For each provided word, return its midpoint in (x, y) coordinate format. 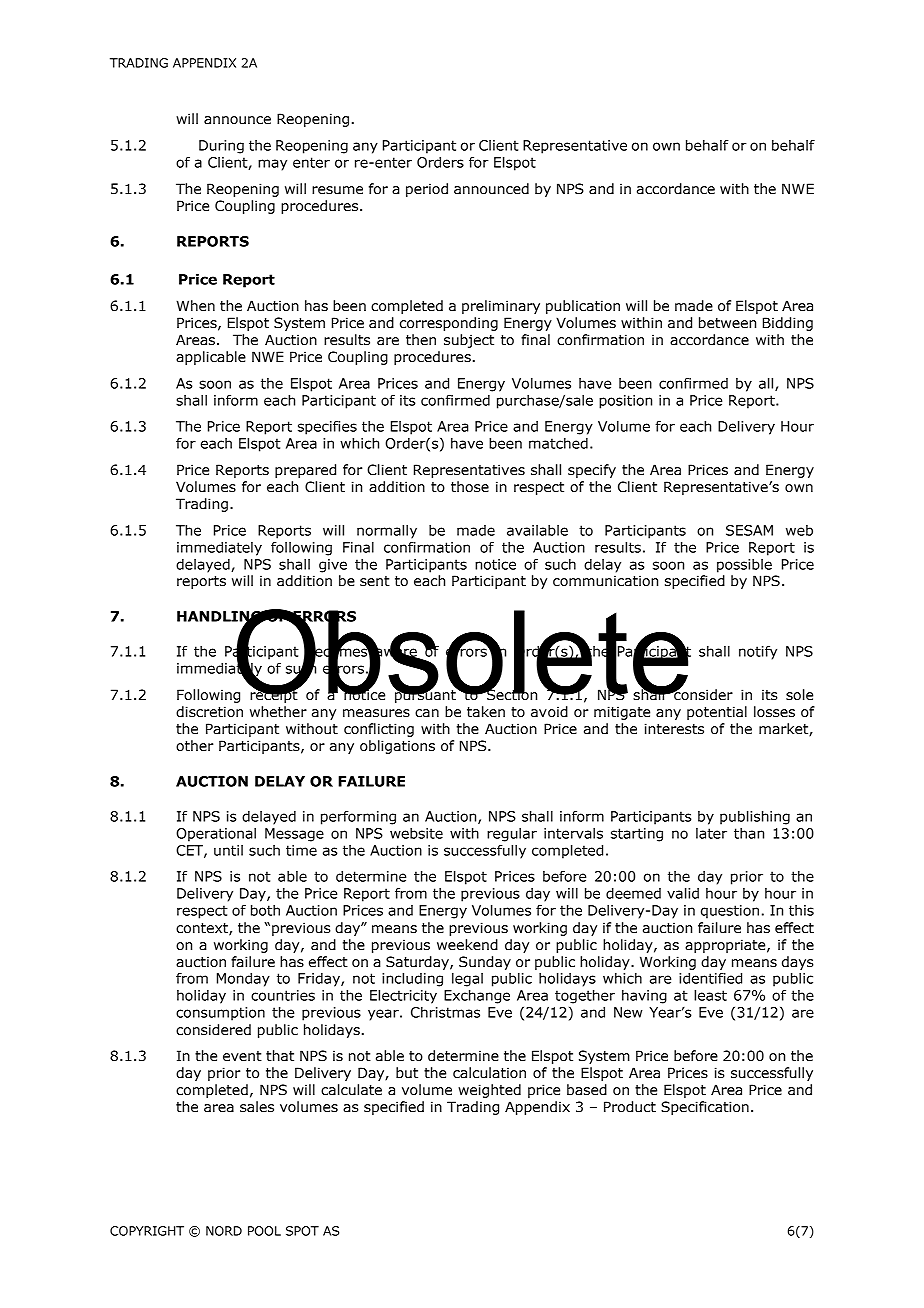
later (711, 833)
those (470, 487)
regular (512, 834)
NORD (224, 1231)
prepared (305, 471)
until (228, 850)
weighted (489, 1091)
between (727, 323)
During (221, 147)
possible (744, 565)
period (427, 190)
